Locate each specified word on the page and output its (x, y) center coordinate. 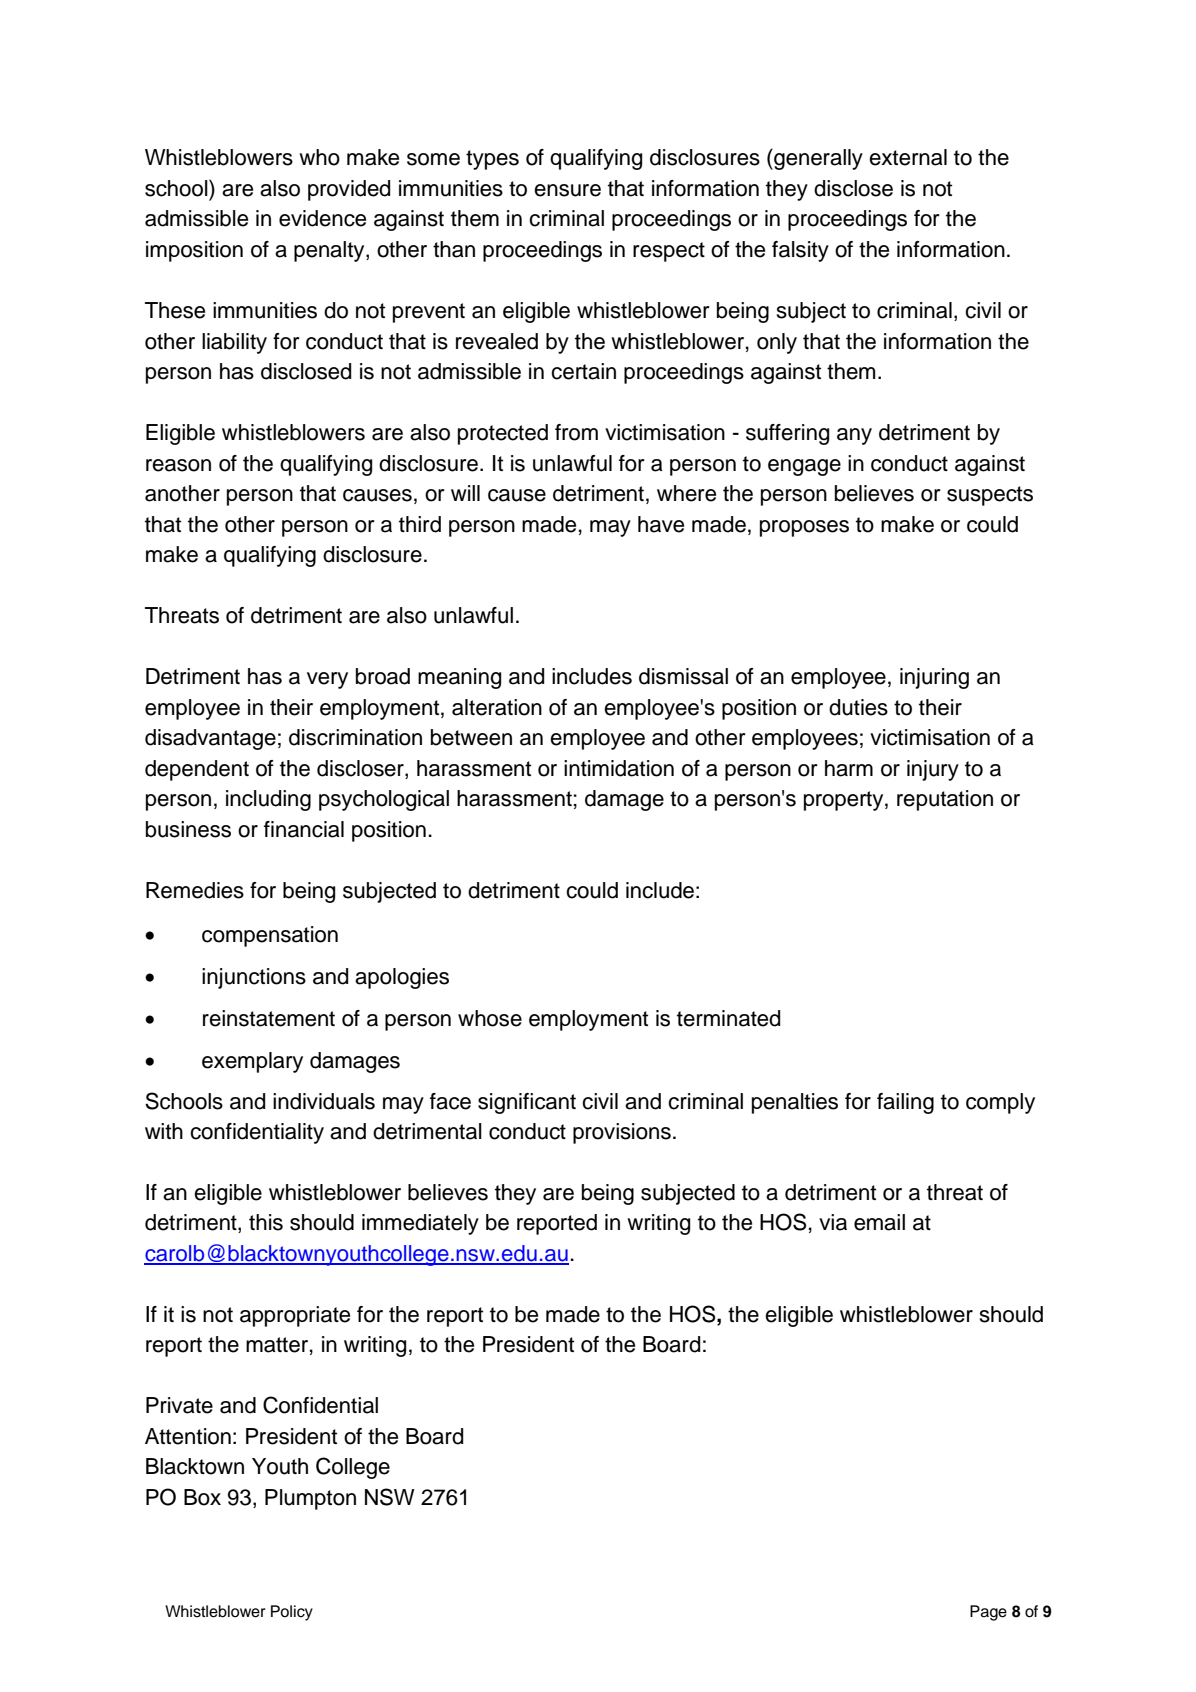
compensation (270, 936)
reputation (945, 800)
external (908, 157)
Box (202, 1497)
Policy (292, 1613)
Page (988, 1613)
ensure (567, 190)
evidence (322, 218)
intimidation (619, 768)
